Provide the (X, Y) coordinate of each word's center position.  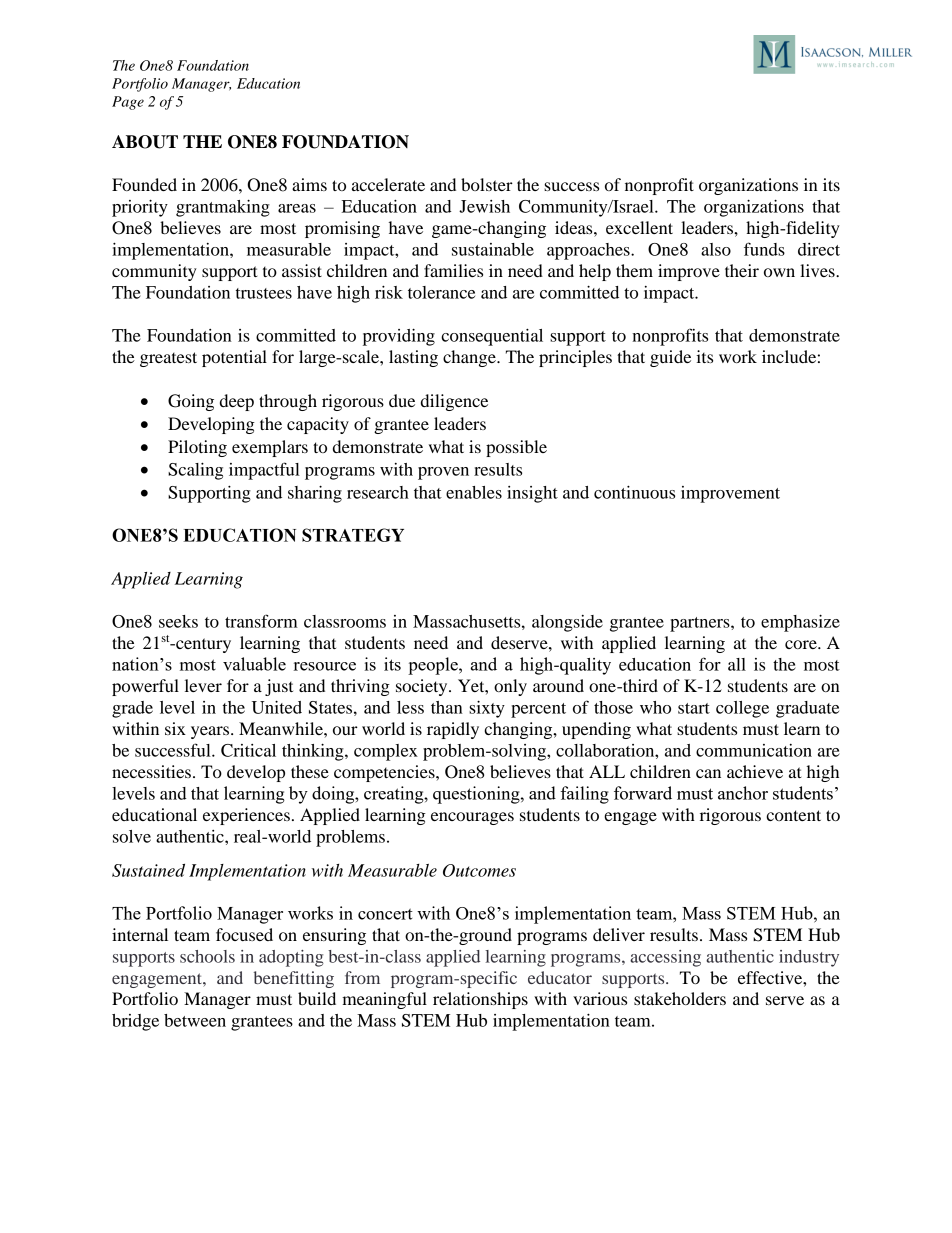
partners (701, 624)
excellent (639, 227)
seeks (178, 621)
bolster (487, 184)
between (195, 1020)
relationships (480, 1000)
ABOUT (145, 142)
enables (474, 492)
